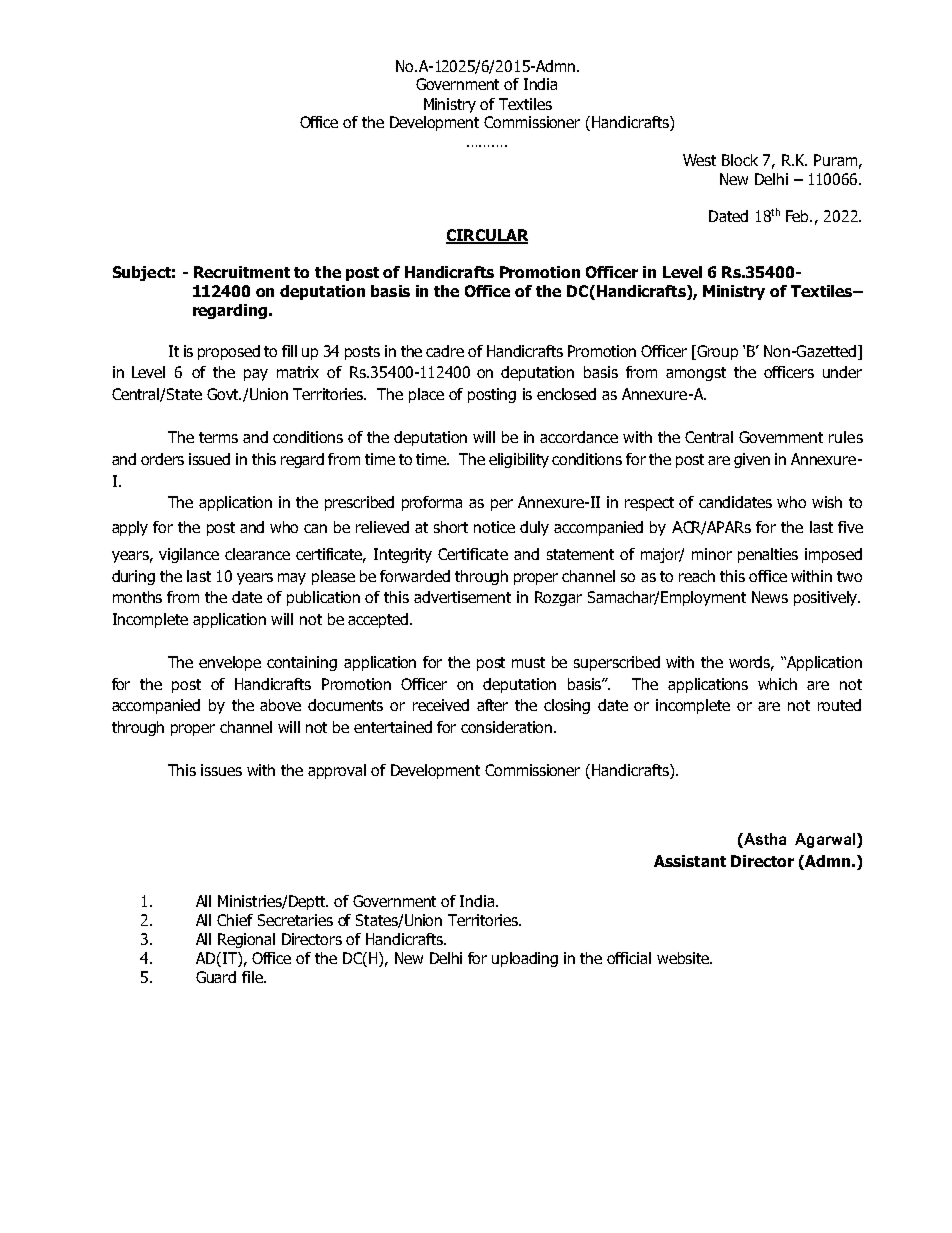 The height and width of the screenshot is (1233, 952). What do you see at coordinates (740, 160) in the screenshot?
I see `Block` at bounding box center [740, 160].
